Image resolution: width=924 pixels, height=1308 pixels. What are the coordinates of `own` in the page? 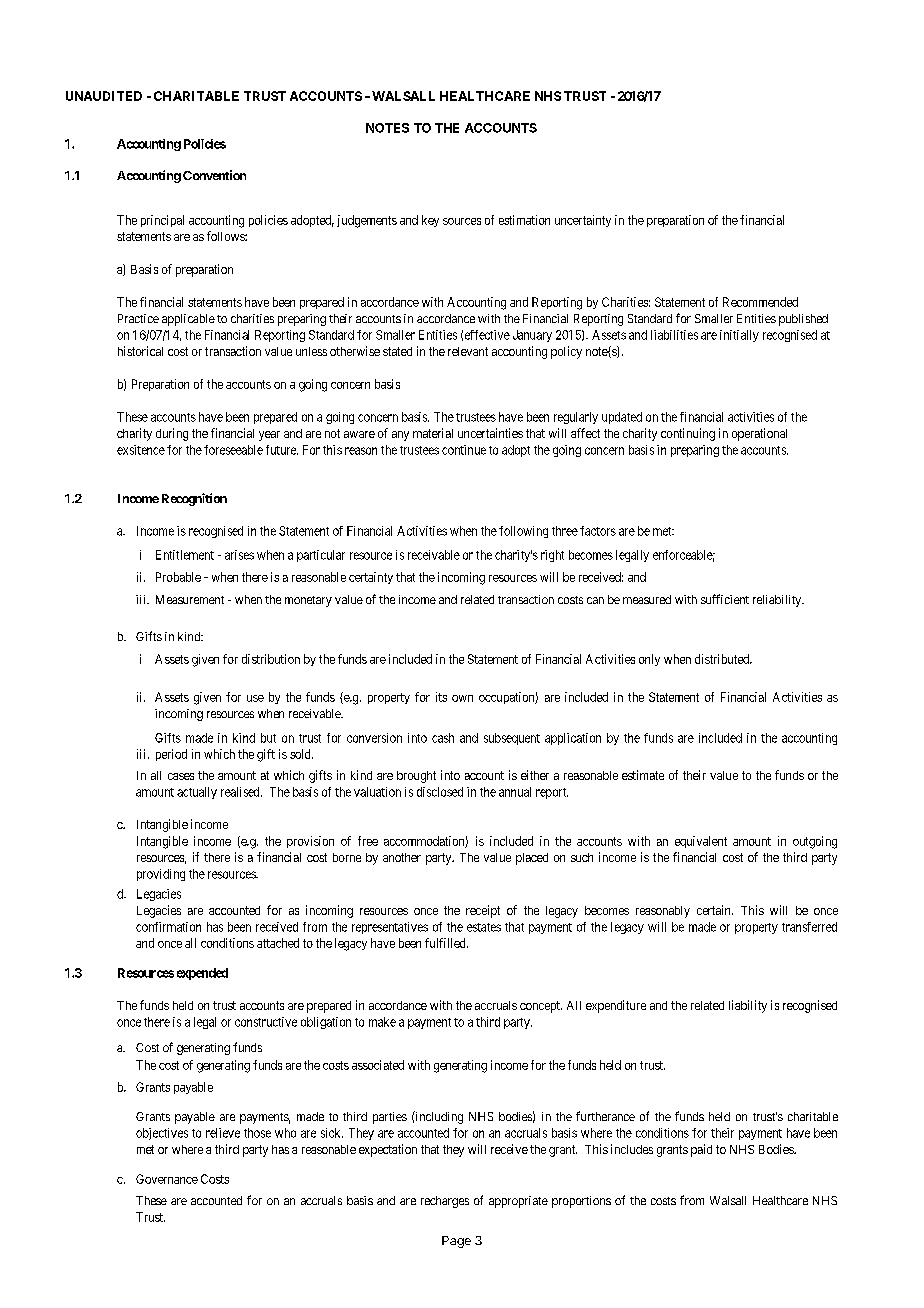 It's located at (462, 698).
